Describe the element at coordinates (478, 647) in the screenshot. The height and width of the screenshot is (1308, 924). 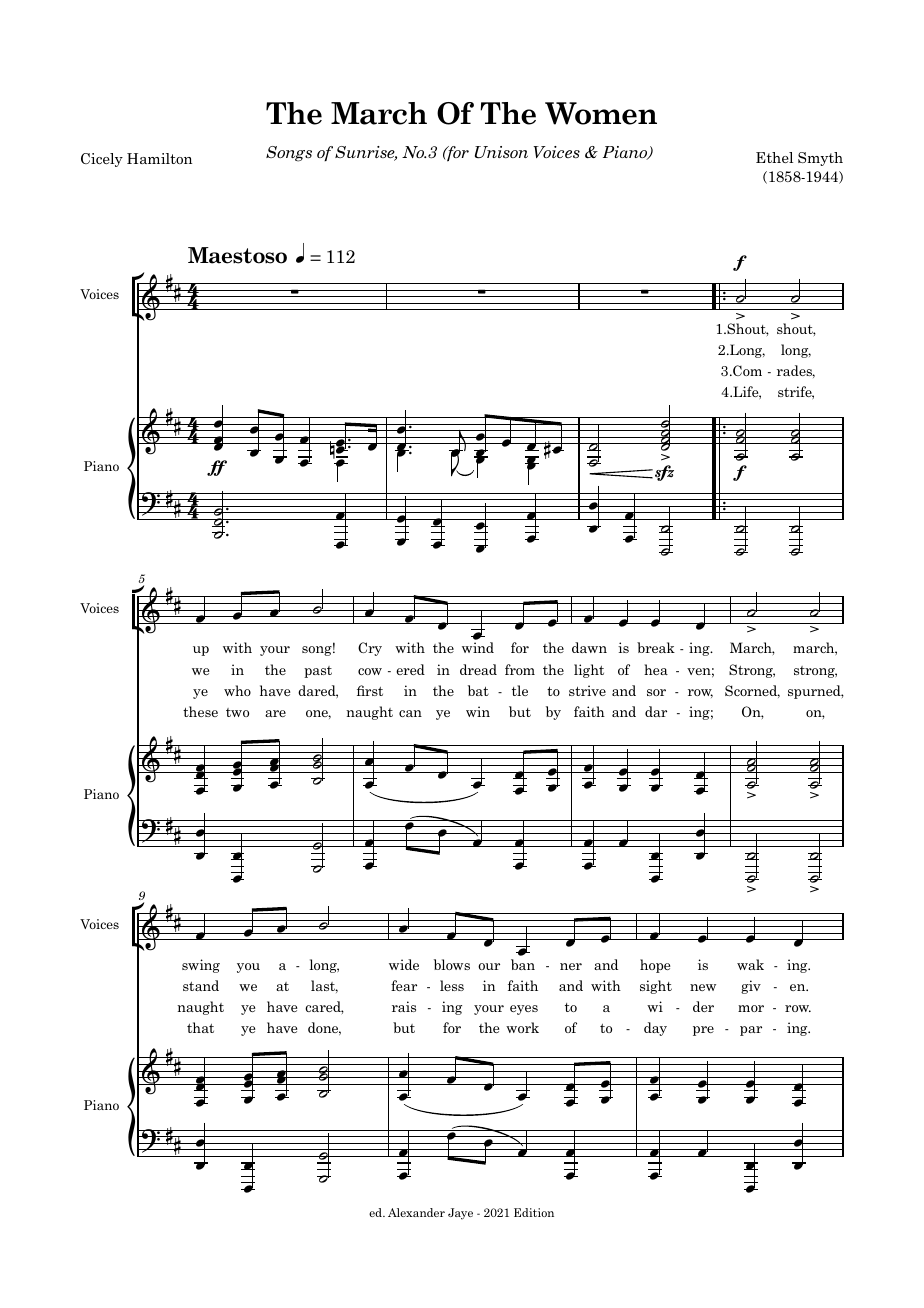
I see `wind` at that location.
